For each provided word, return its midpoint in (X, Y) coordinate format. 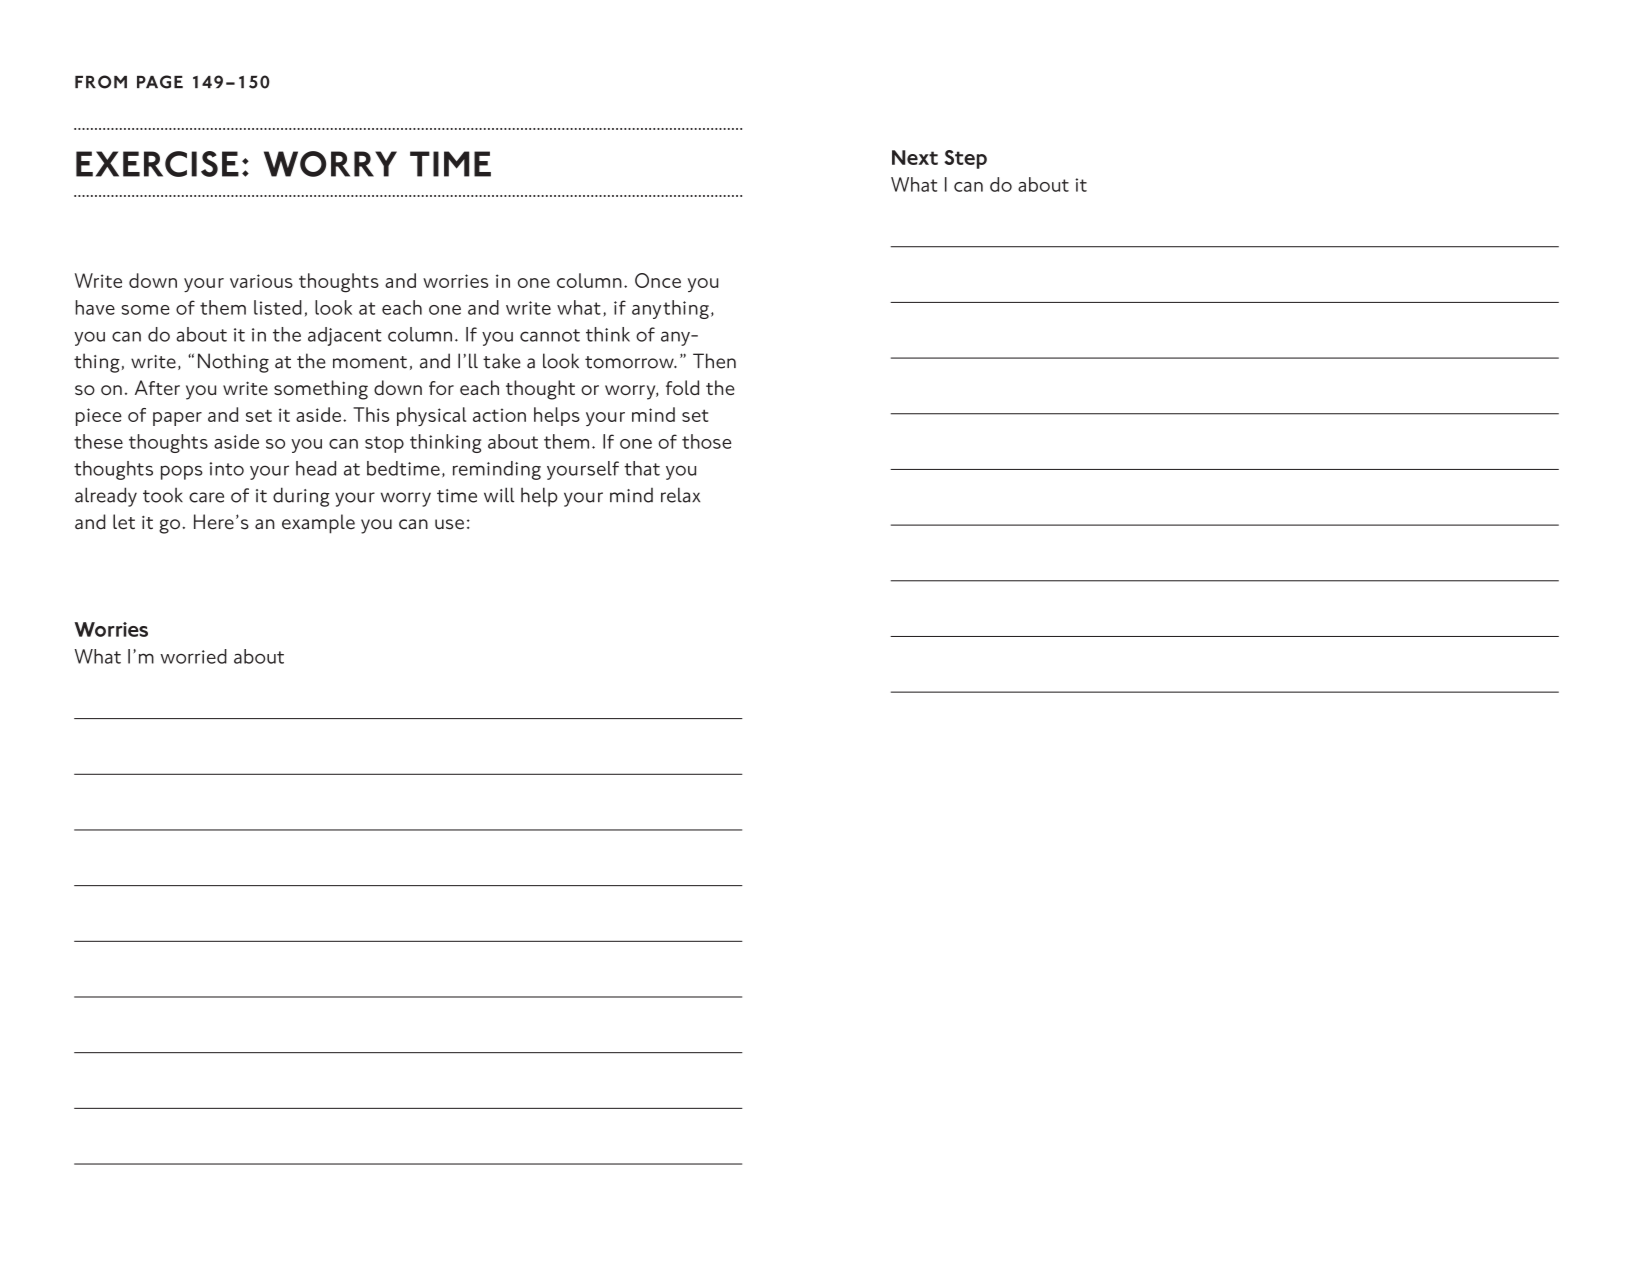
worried (193, 656)
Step (965, 159)
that (642, 468)
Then (714, 361)
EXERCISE (157, 164)
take (502, 361)
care (206, 497)
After (157, 387)
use (449, 524)
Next (915, 157)
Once (658, 280)
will (499, 495)
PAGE (160, 82)
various (261, 281)
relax (680, 495)
